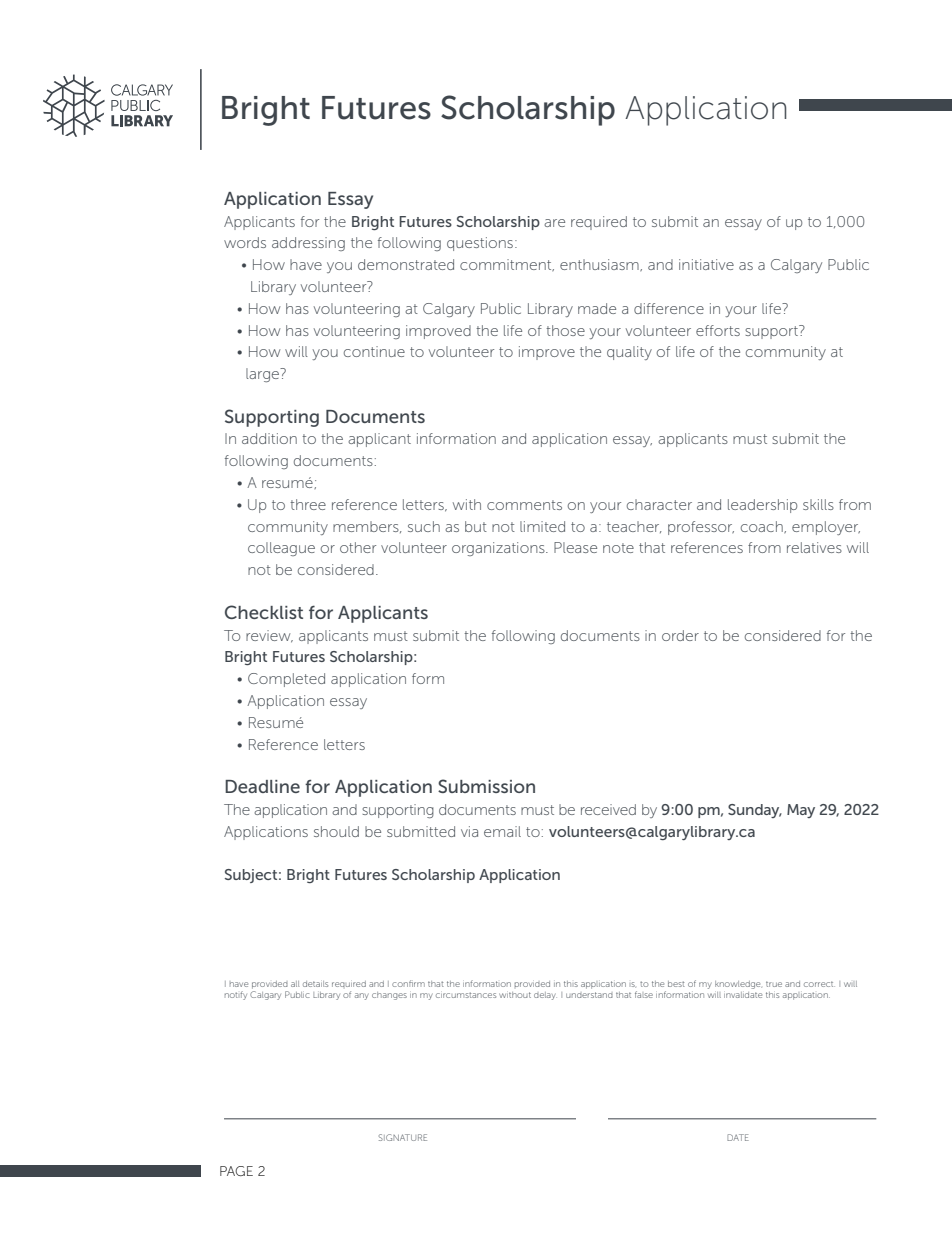  Describe the element at coordinates (507, 265) in the screenshot. I see `commitment` at that location.
